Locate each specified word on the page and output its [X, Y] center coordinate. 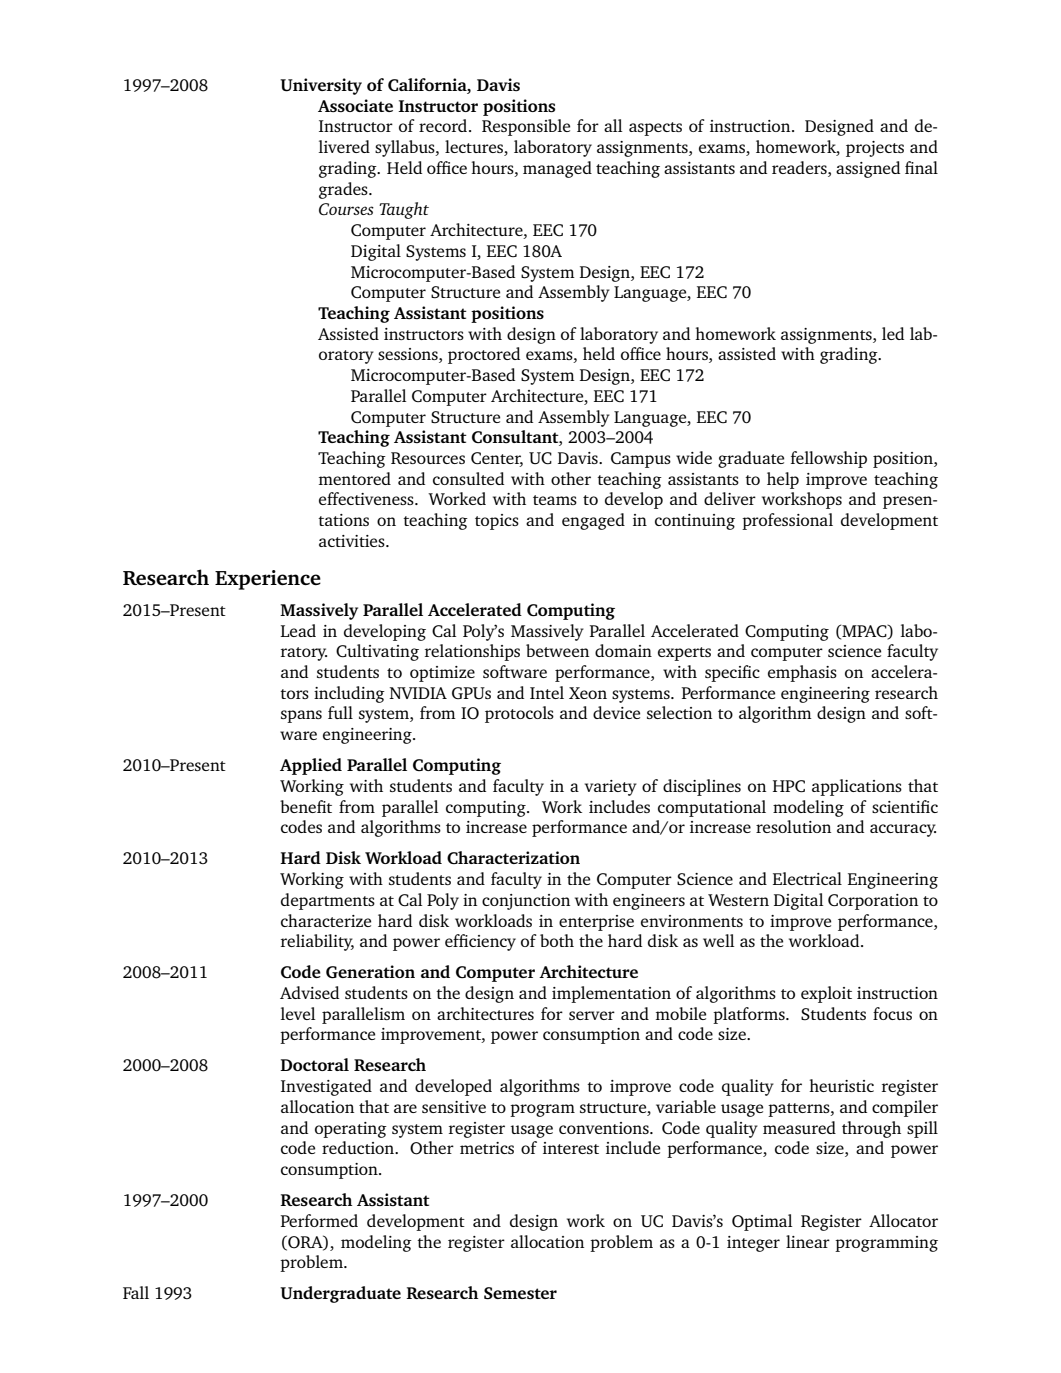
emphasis [802, 673]
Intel [547, 692]
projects [875, 149]
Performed [319, 1220]
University [321, 86]
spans [301, 716]
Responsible [526, 127]
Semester [520, 1293]
